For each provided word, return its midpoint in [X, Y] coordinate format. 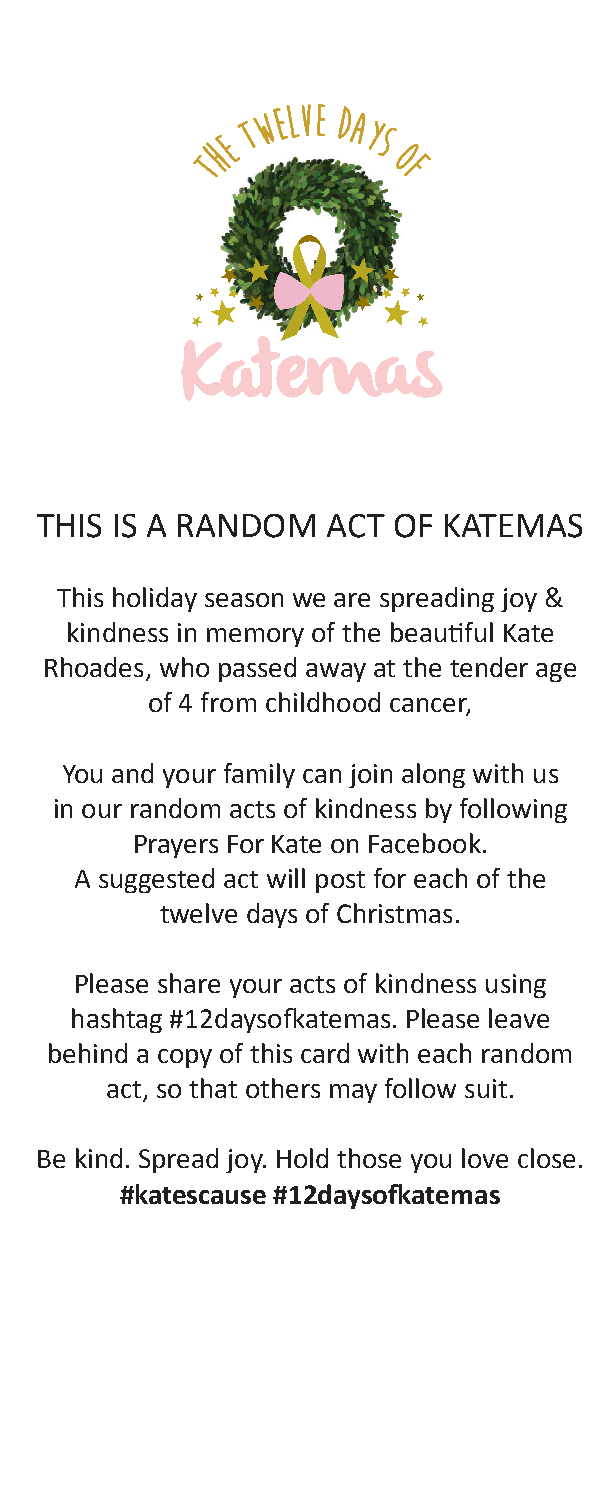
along [433, 775]
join [370, 776]
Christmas [394, 913]
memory [255, 637]
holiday [155, 599]
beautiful [442, 632]
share [189, 983]
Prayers [176, 846]
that [213, 1088]
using [516, 986]
